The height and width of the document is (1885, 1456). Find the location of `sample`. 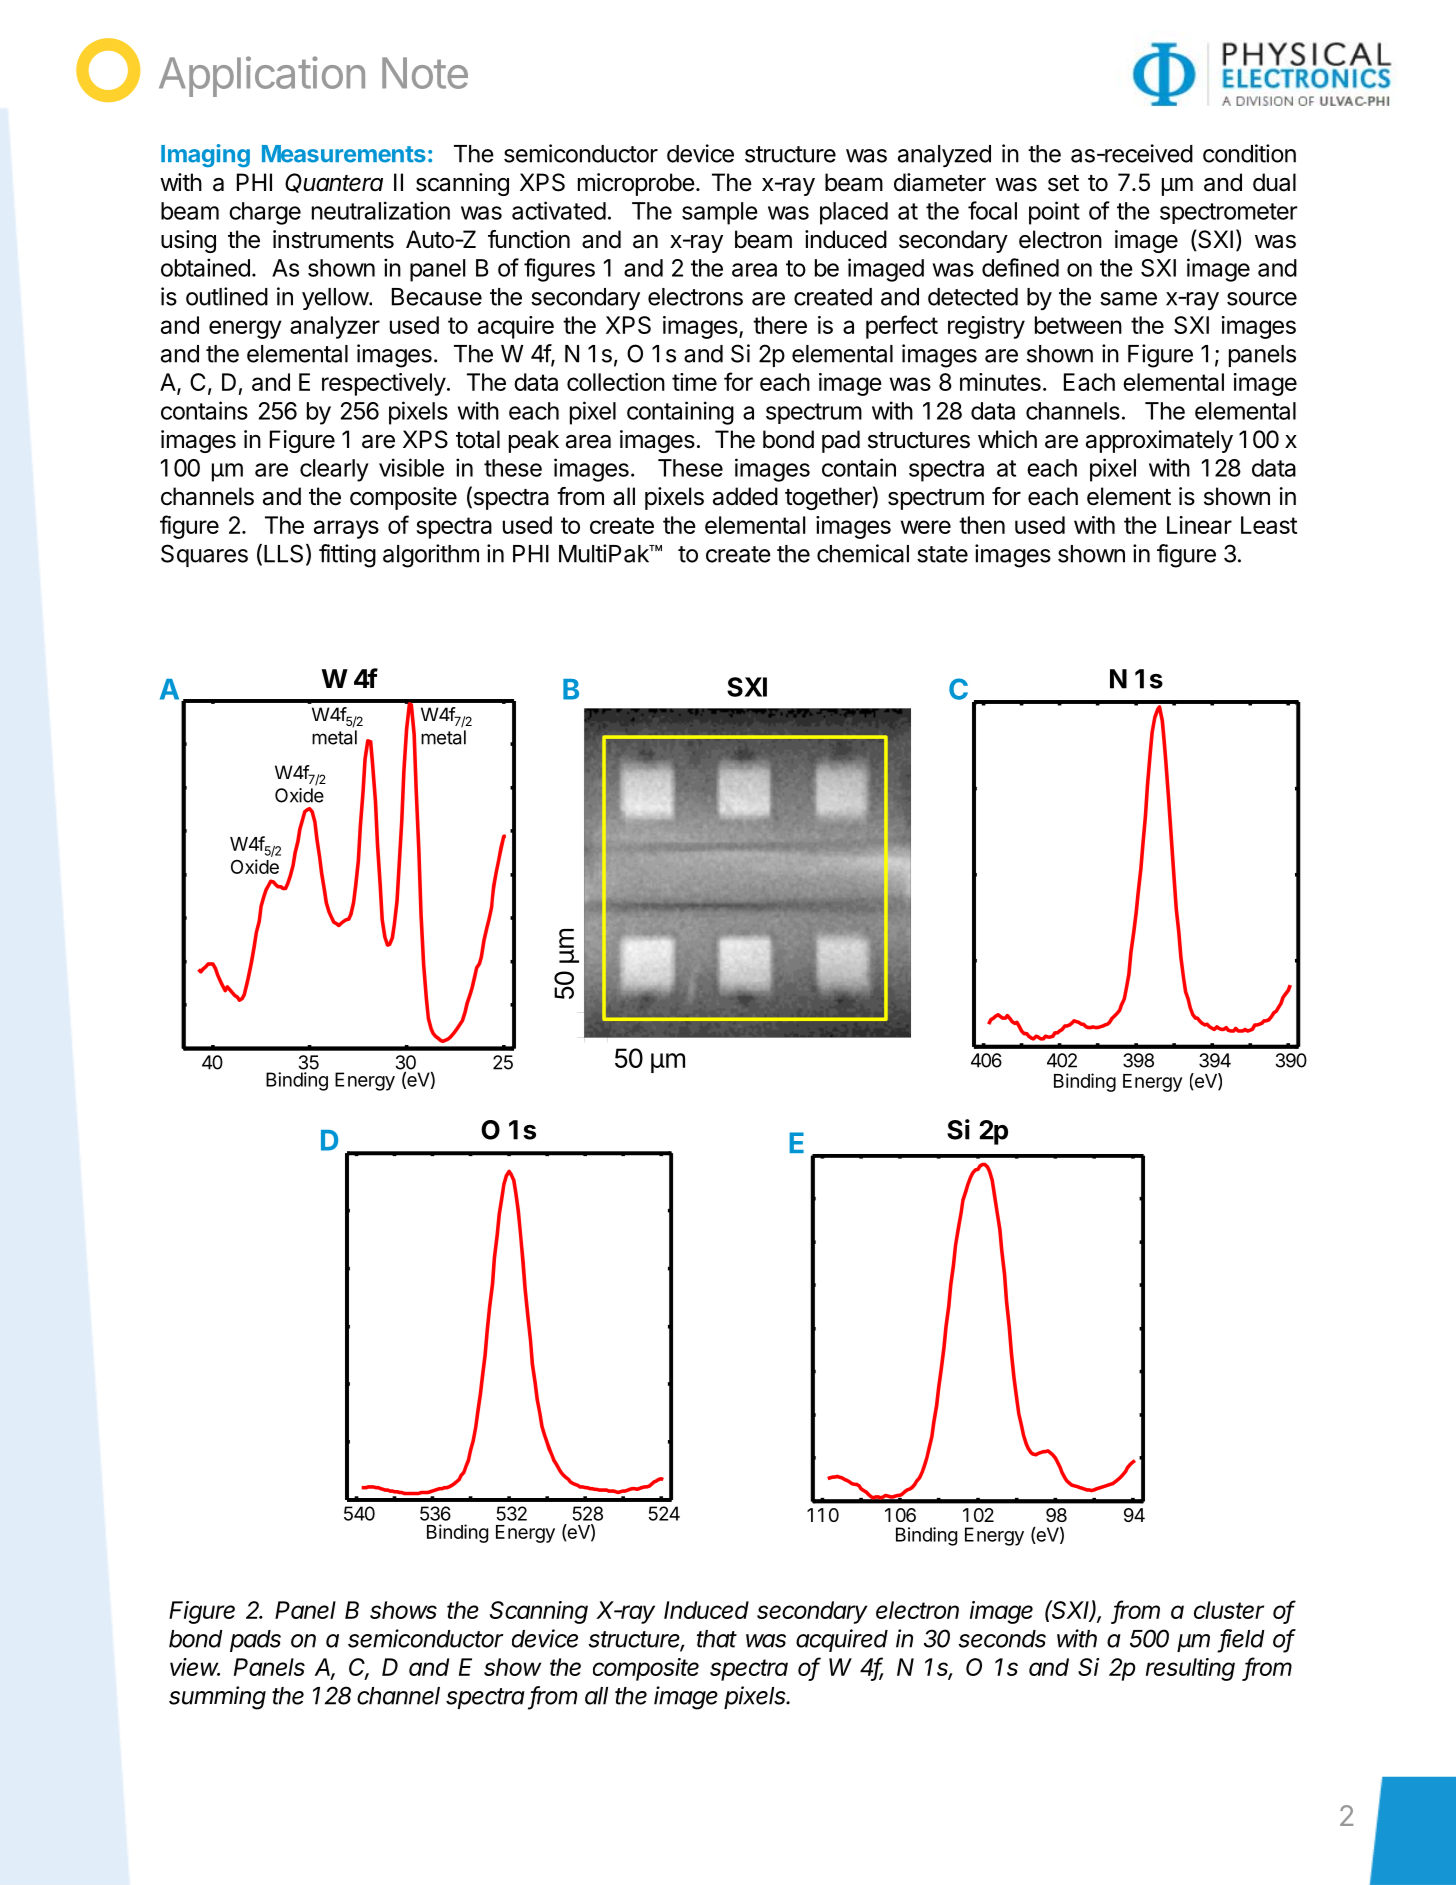

sample is located at coordinates (720, 213).
